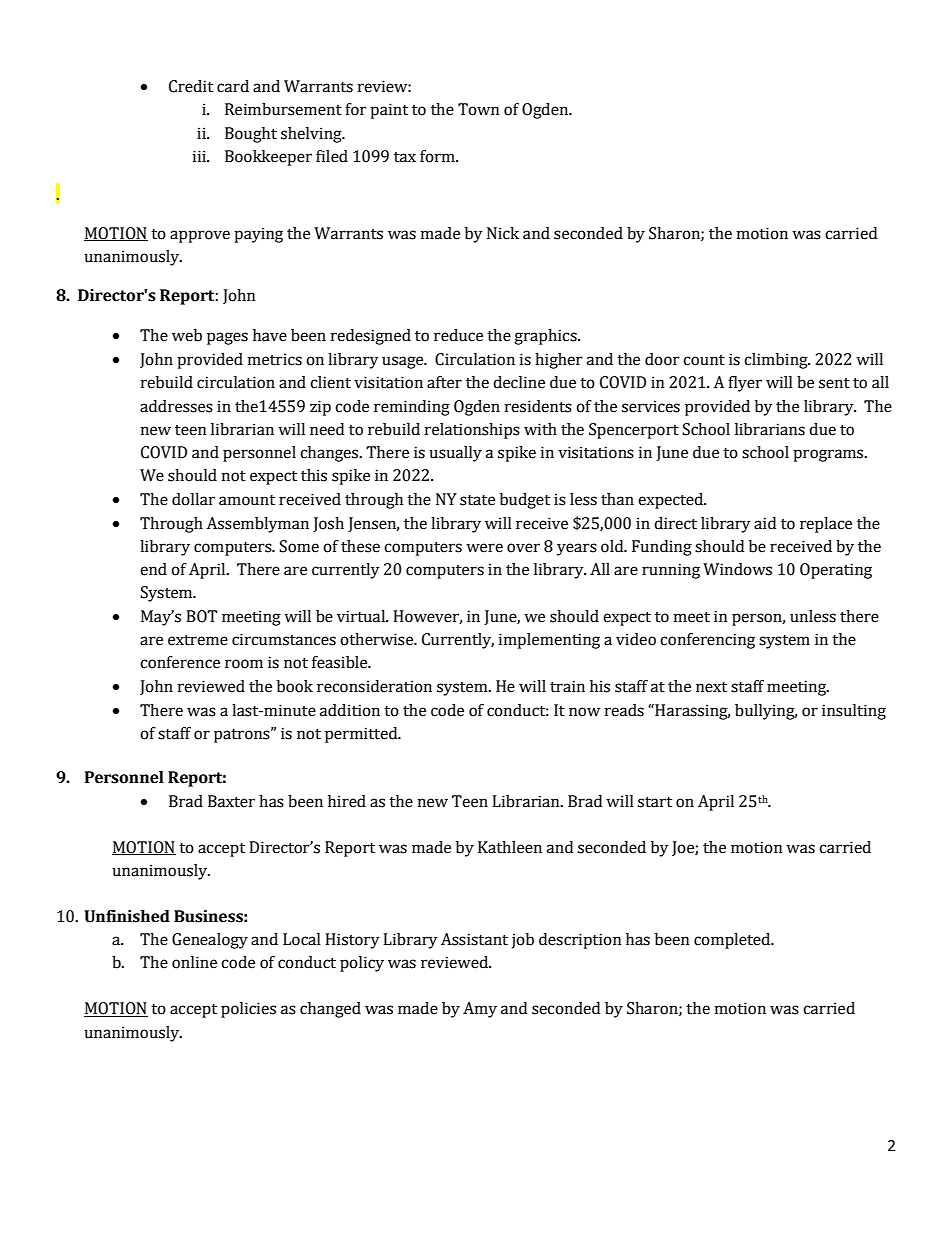 The width and height of the document is (952, 1233). Describe the element at coordinates (503, 233) in the document. I see `Nick` at that location.
